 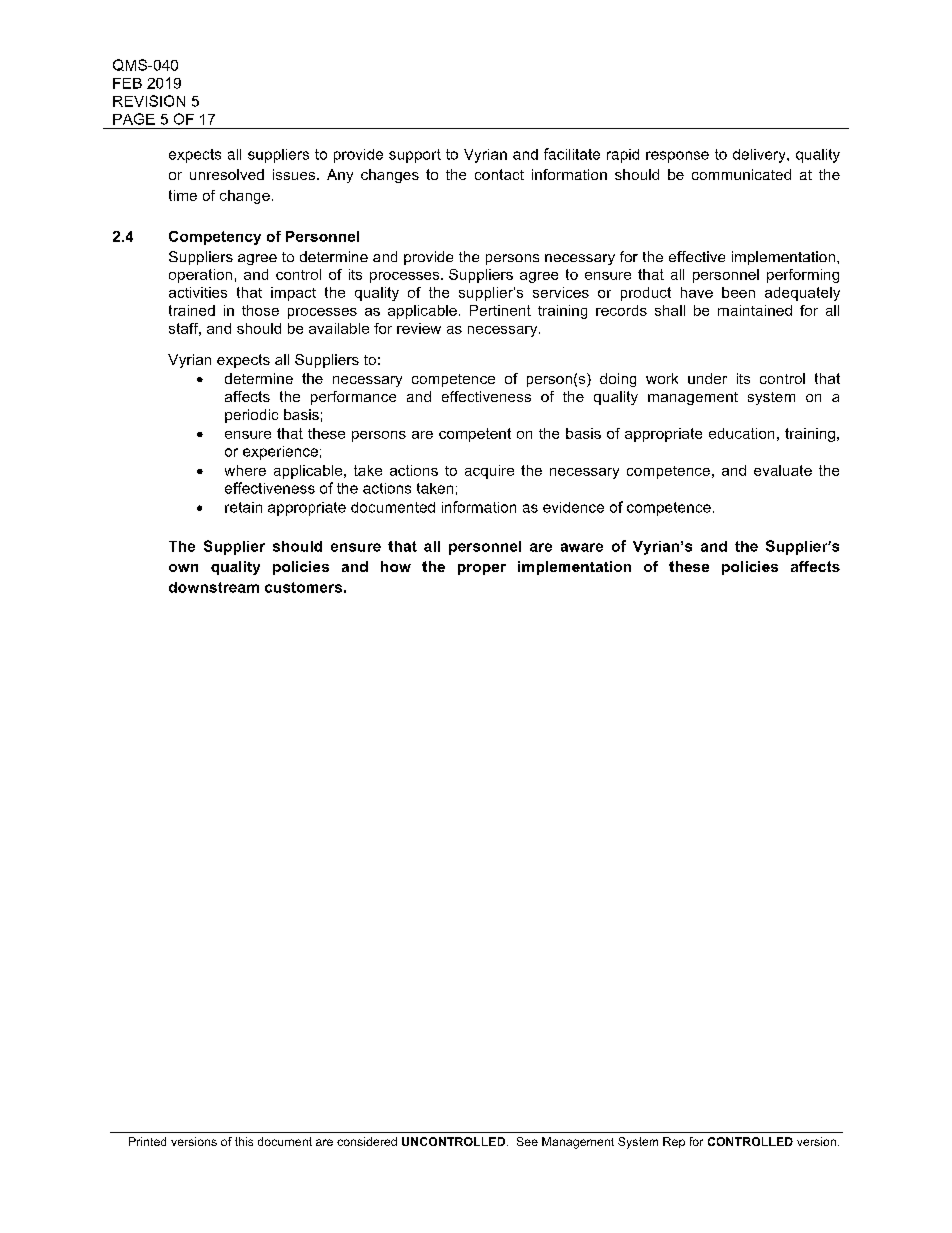 What do you see at coordinates (527, 1141) in the screenshot?
I see `See` at bounding box center [527, 1141].
